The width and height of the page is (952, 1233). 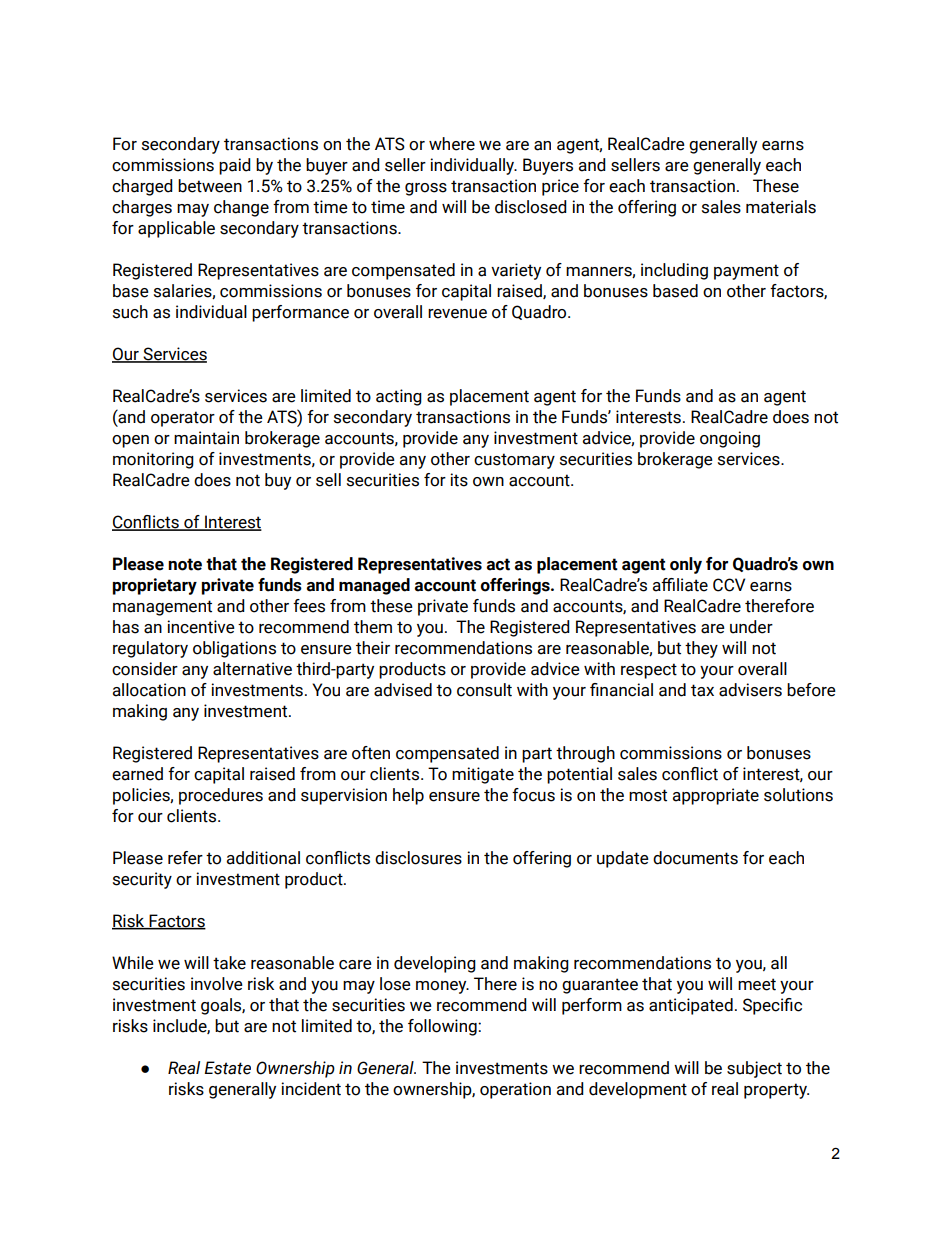 What do you see at coordinates (201, 627) in the page?
I see `incentive` at bounding box center [201, 627].
